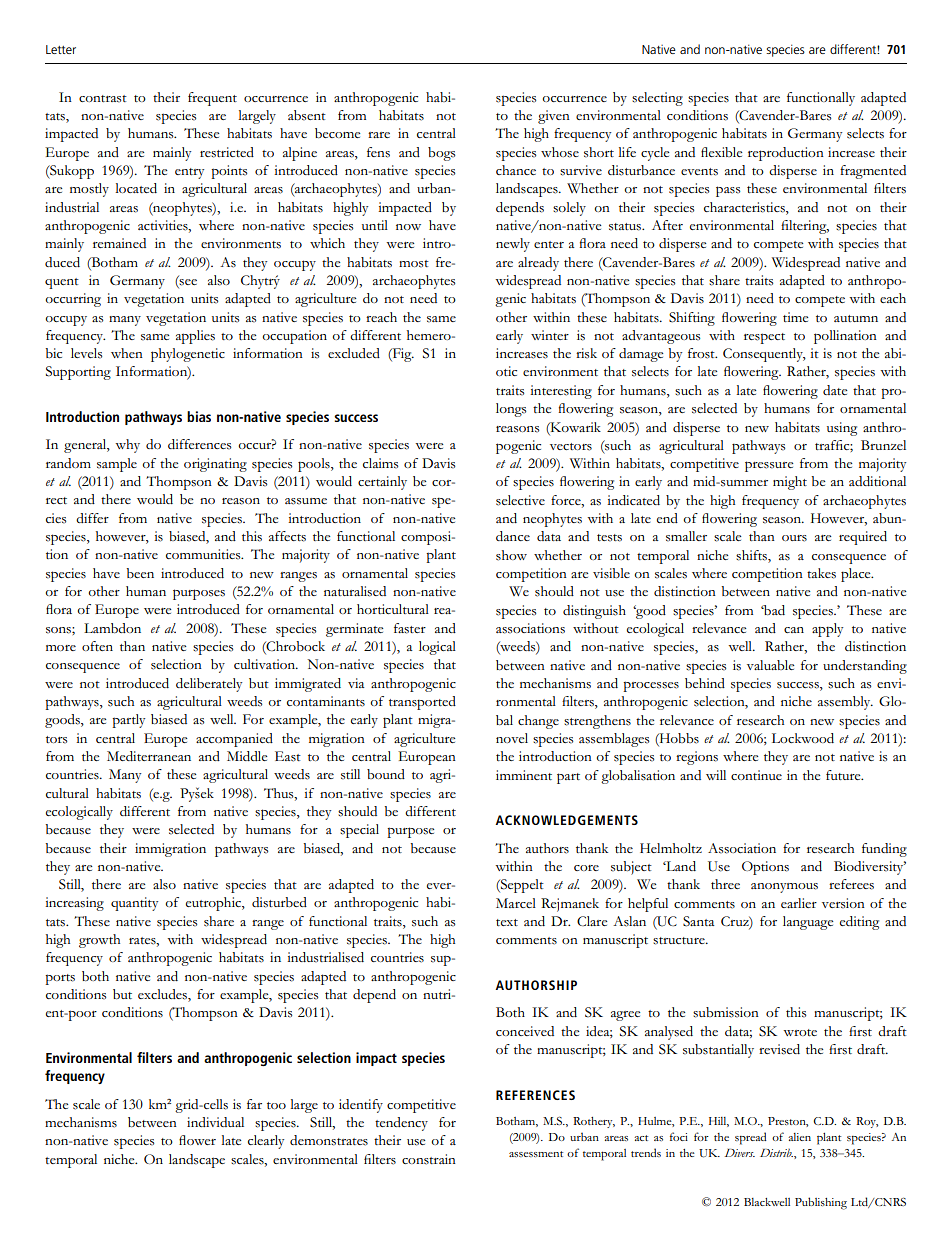 Image resolution: width=952 pixels, height=1251 pixels. Describe the element at coordinates (99, 941) in the document. I see `growth` at that location.
